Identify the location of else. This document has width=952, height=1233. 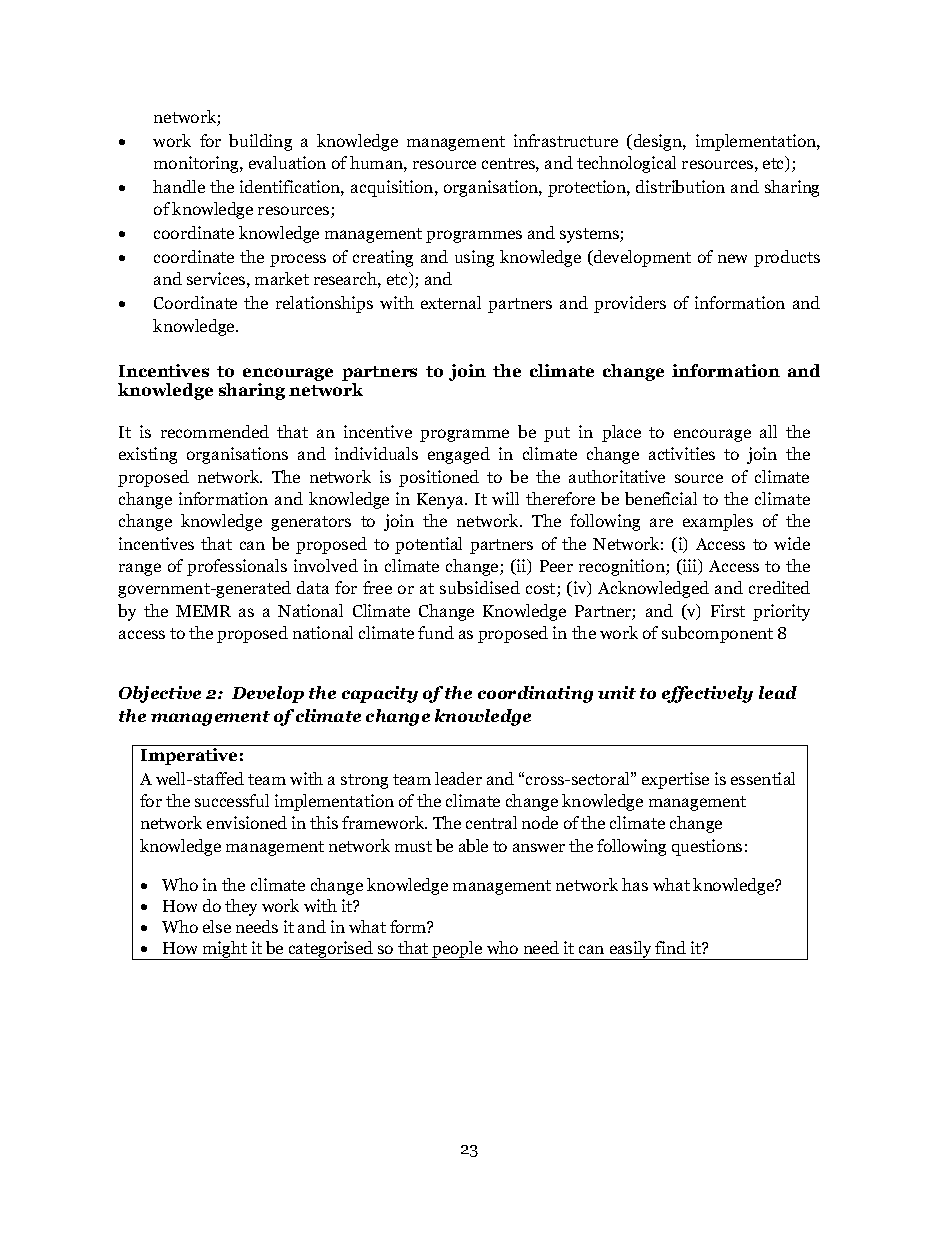
(217, 926).
